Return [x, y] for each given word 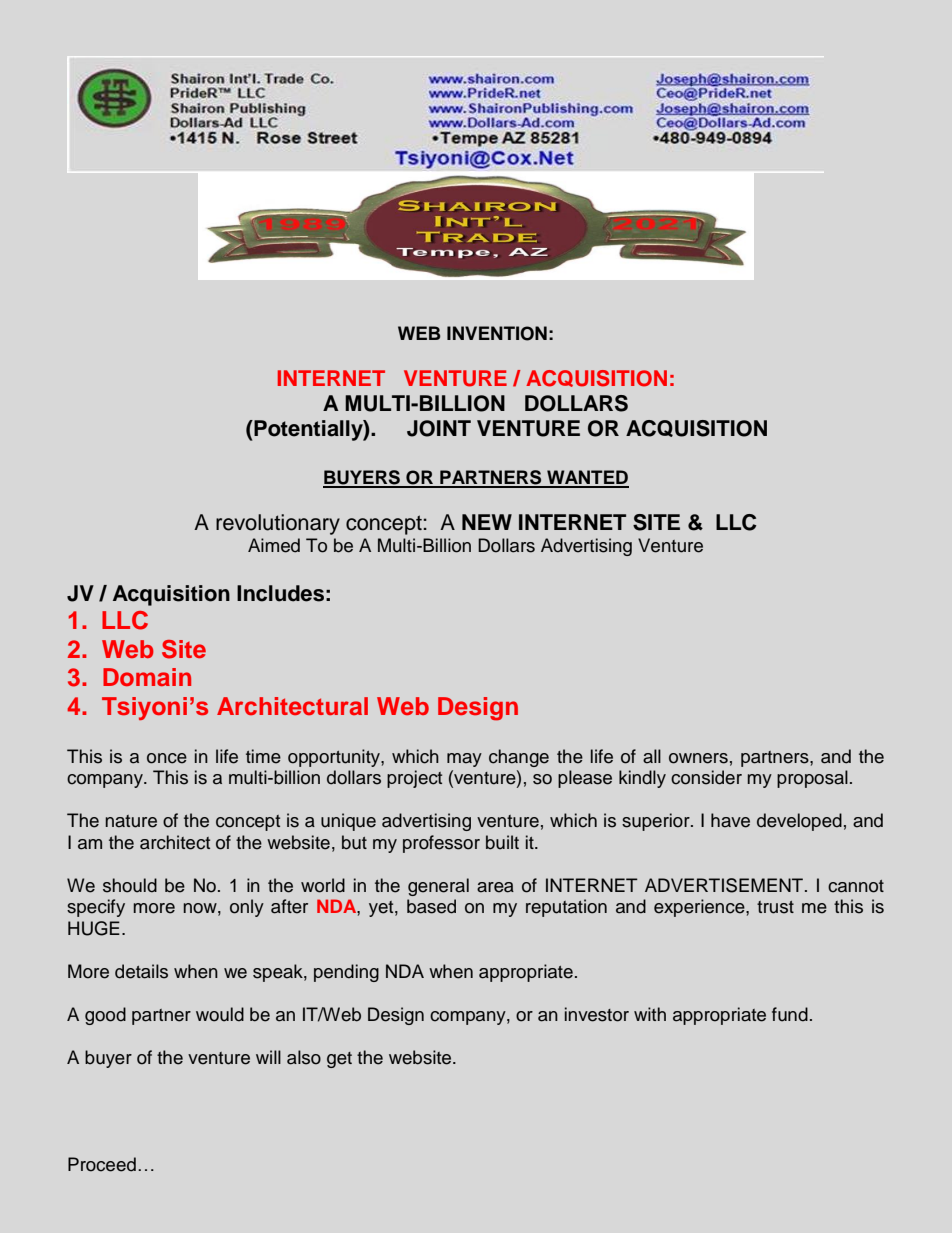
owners [698, 758]
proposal [812, 779]
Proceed [102, 1164]
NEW [487, 522]
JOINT [439, 428]
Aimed [274, 545]
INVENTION [497, 333]
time [263, 756]
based [431, 906]
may [464, 760]
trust [775, 907]
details [141, 971]
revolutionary [278, 524]
